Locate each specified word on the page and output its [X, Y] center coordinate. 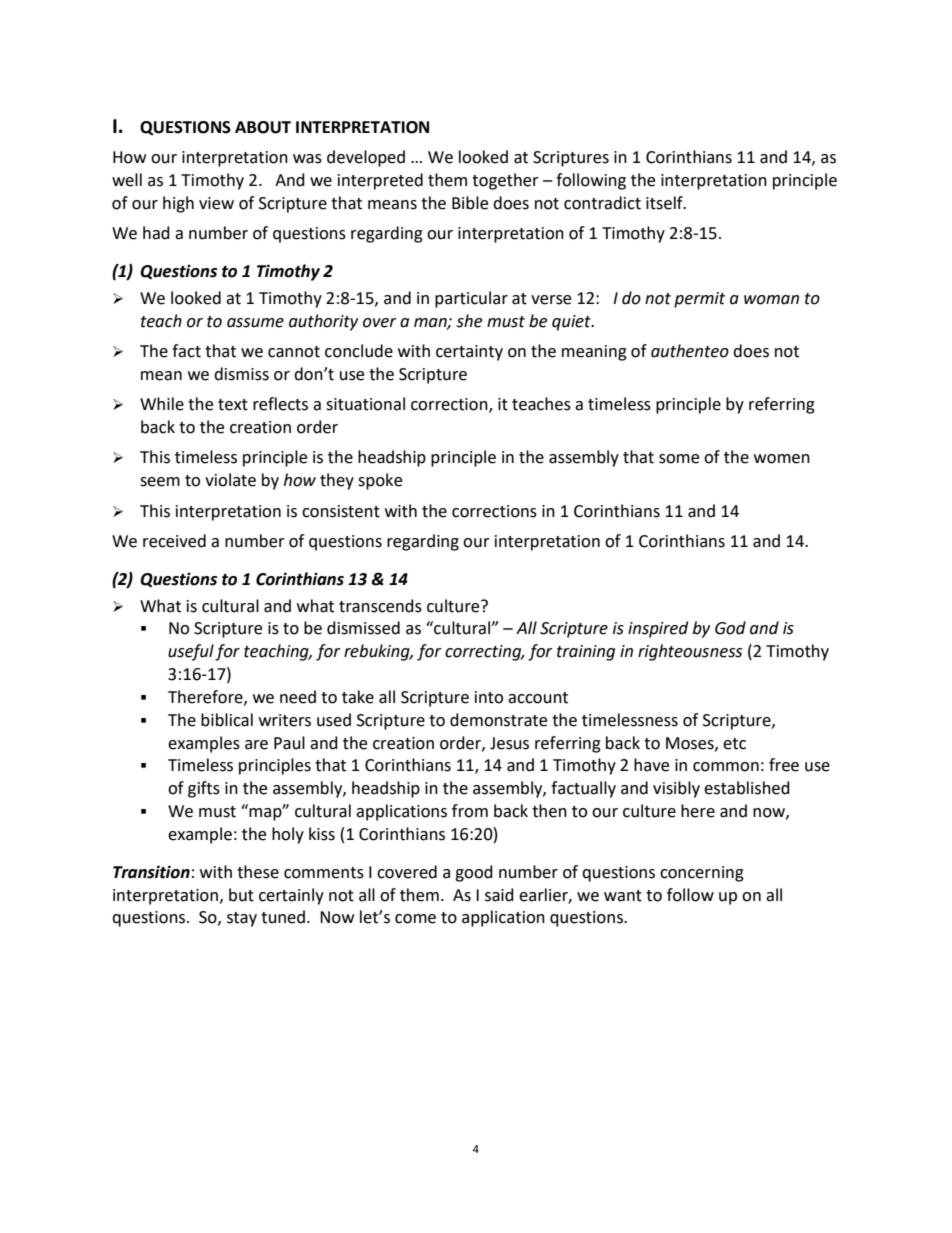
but [241, 895]
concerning [702, 874]
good [474, 873]
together [505, 181]
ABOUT [263, 127]
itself [665, 203]
